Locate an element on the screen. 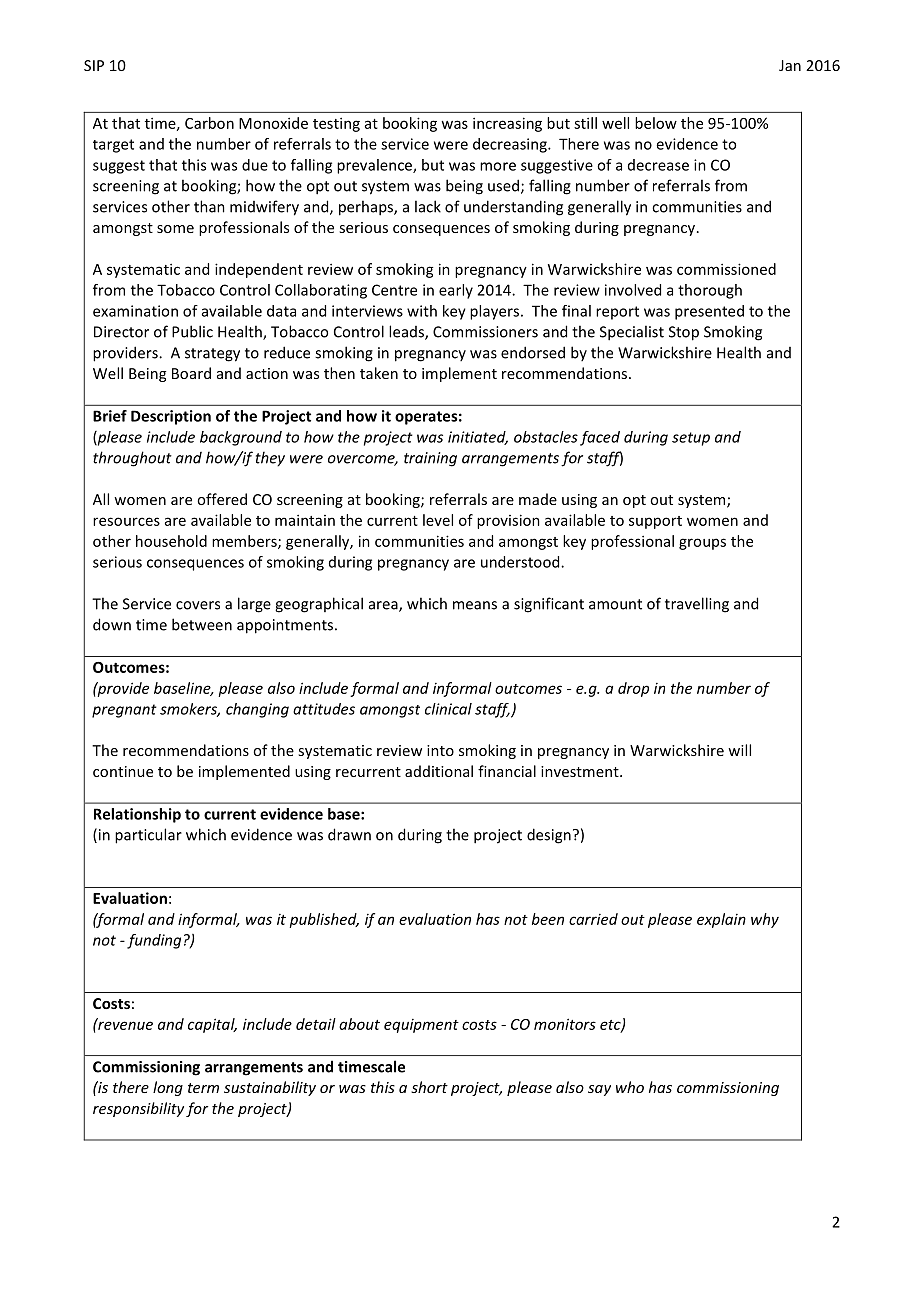  travelling is located at coordinates (697, 605).
